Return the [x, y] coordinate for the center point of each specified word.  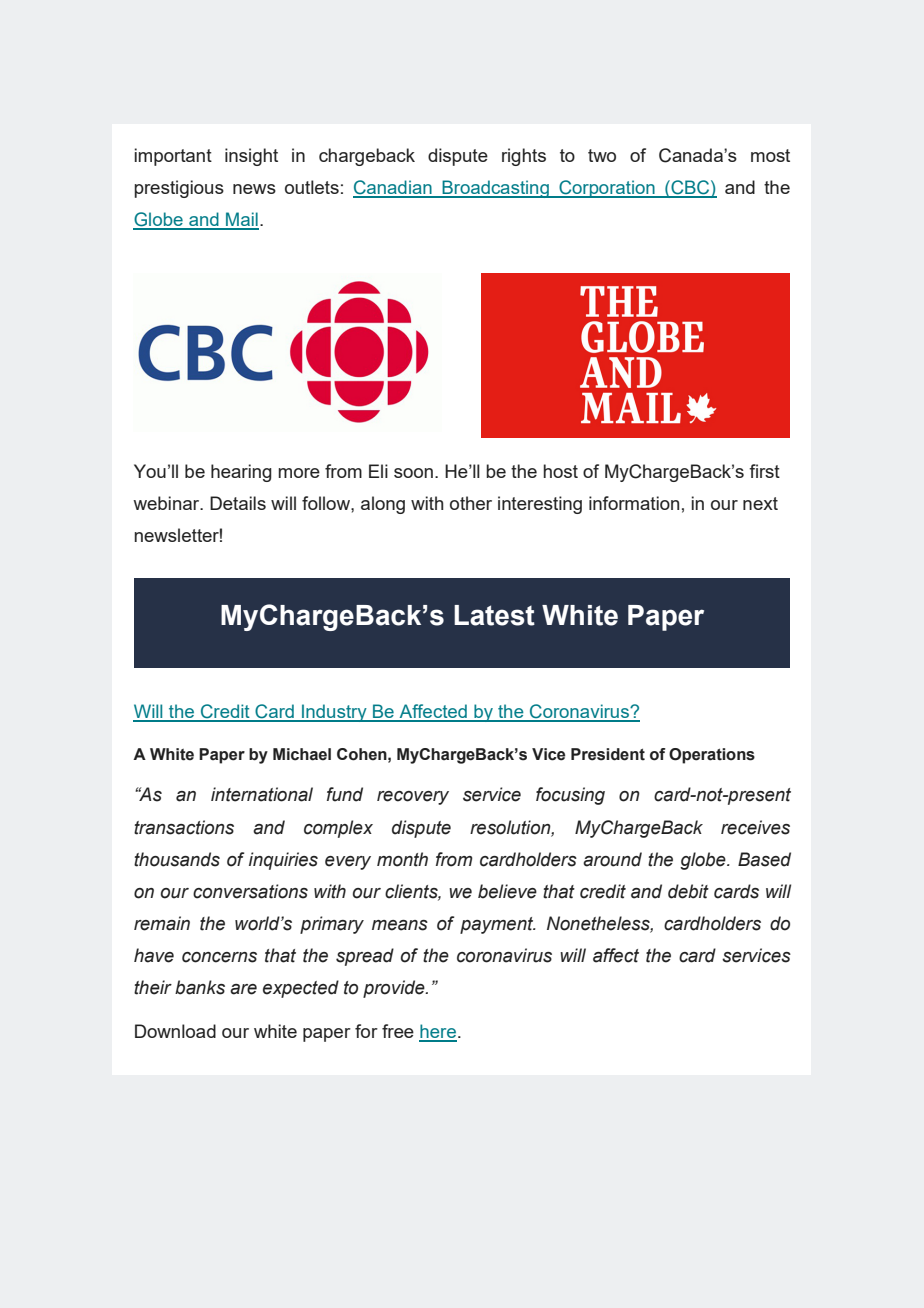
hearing [241, 473]
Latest [494, 615]
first [764, 471]
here [439, 1032]
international [262, 794]
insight [251, 157]
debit [688, 891]
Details [238, 503]
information [634, 503]
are [243, 989]
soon [413, 473]
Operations [712, 756]
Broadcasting [495, 189]
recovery [413, 798]
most [770, 155]
